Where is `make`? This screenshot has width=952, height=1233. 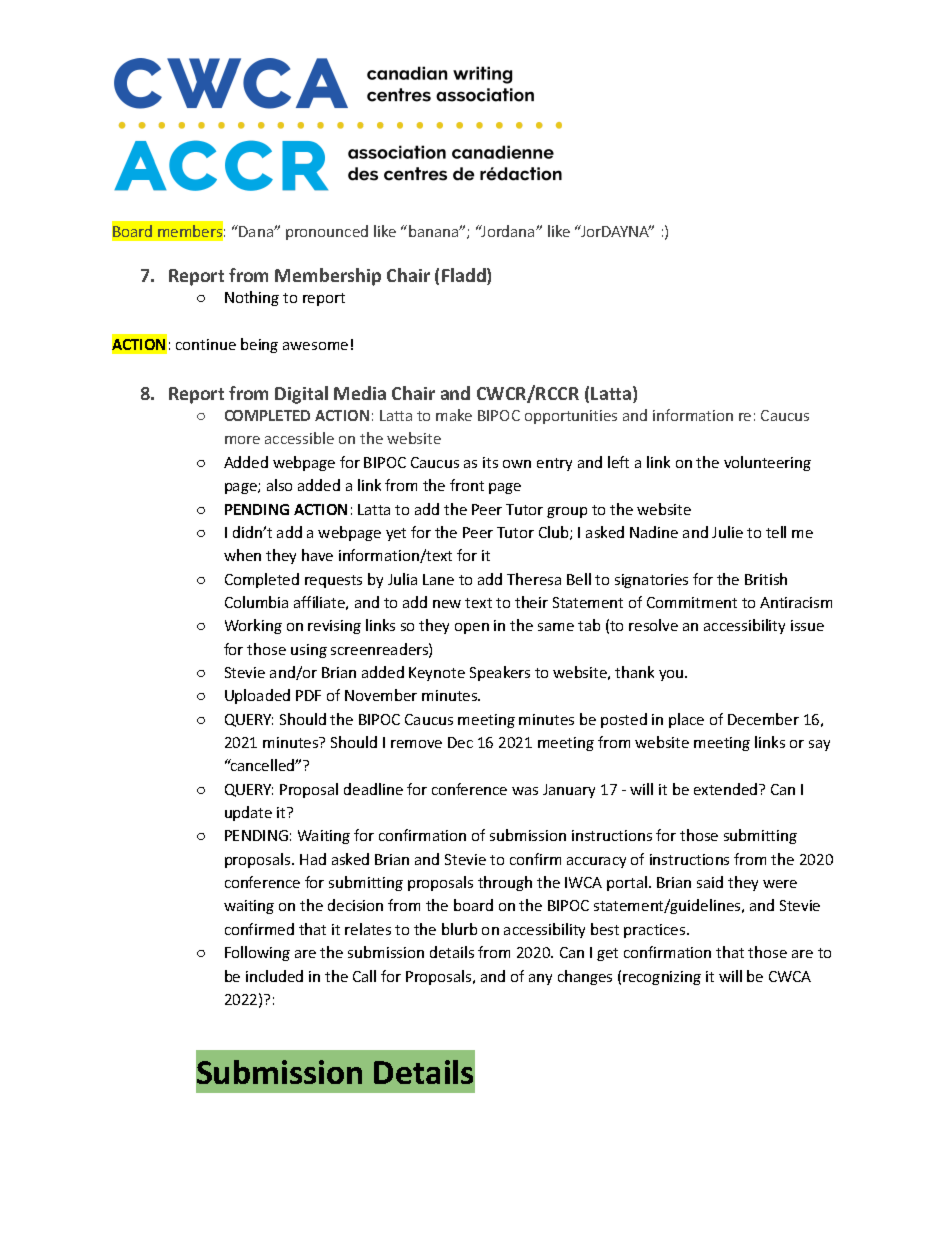 make is located at coordinates (454, 415).
